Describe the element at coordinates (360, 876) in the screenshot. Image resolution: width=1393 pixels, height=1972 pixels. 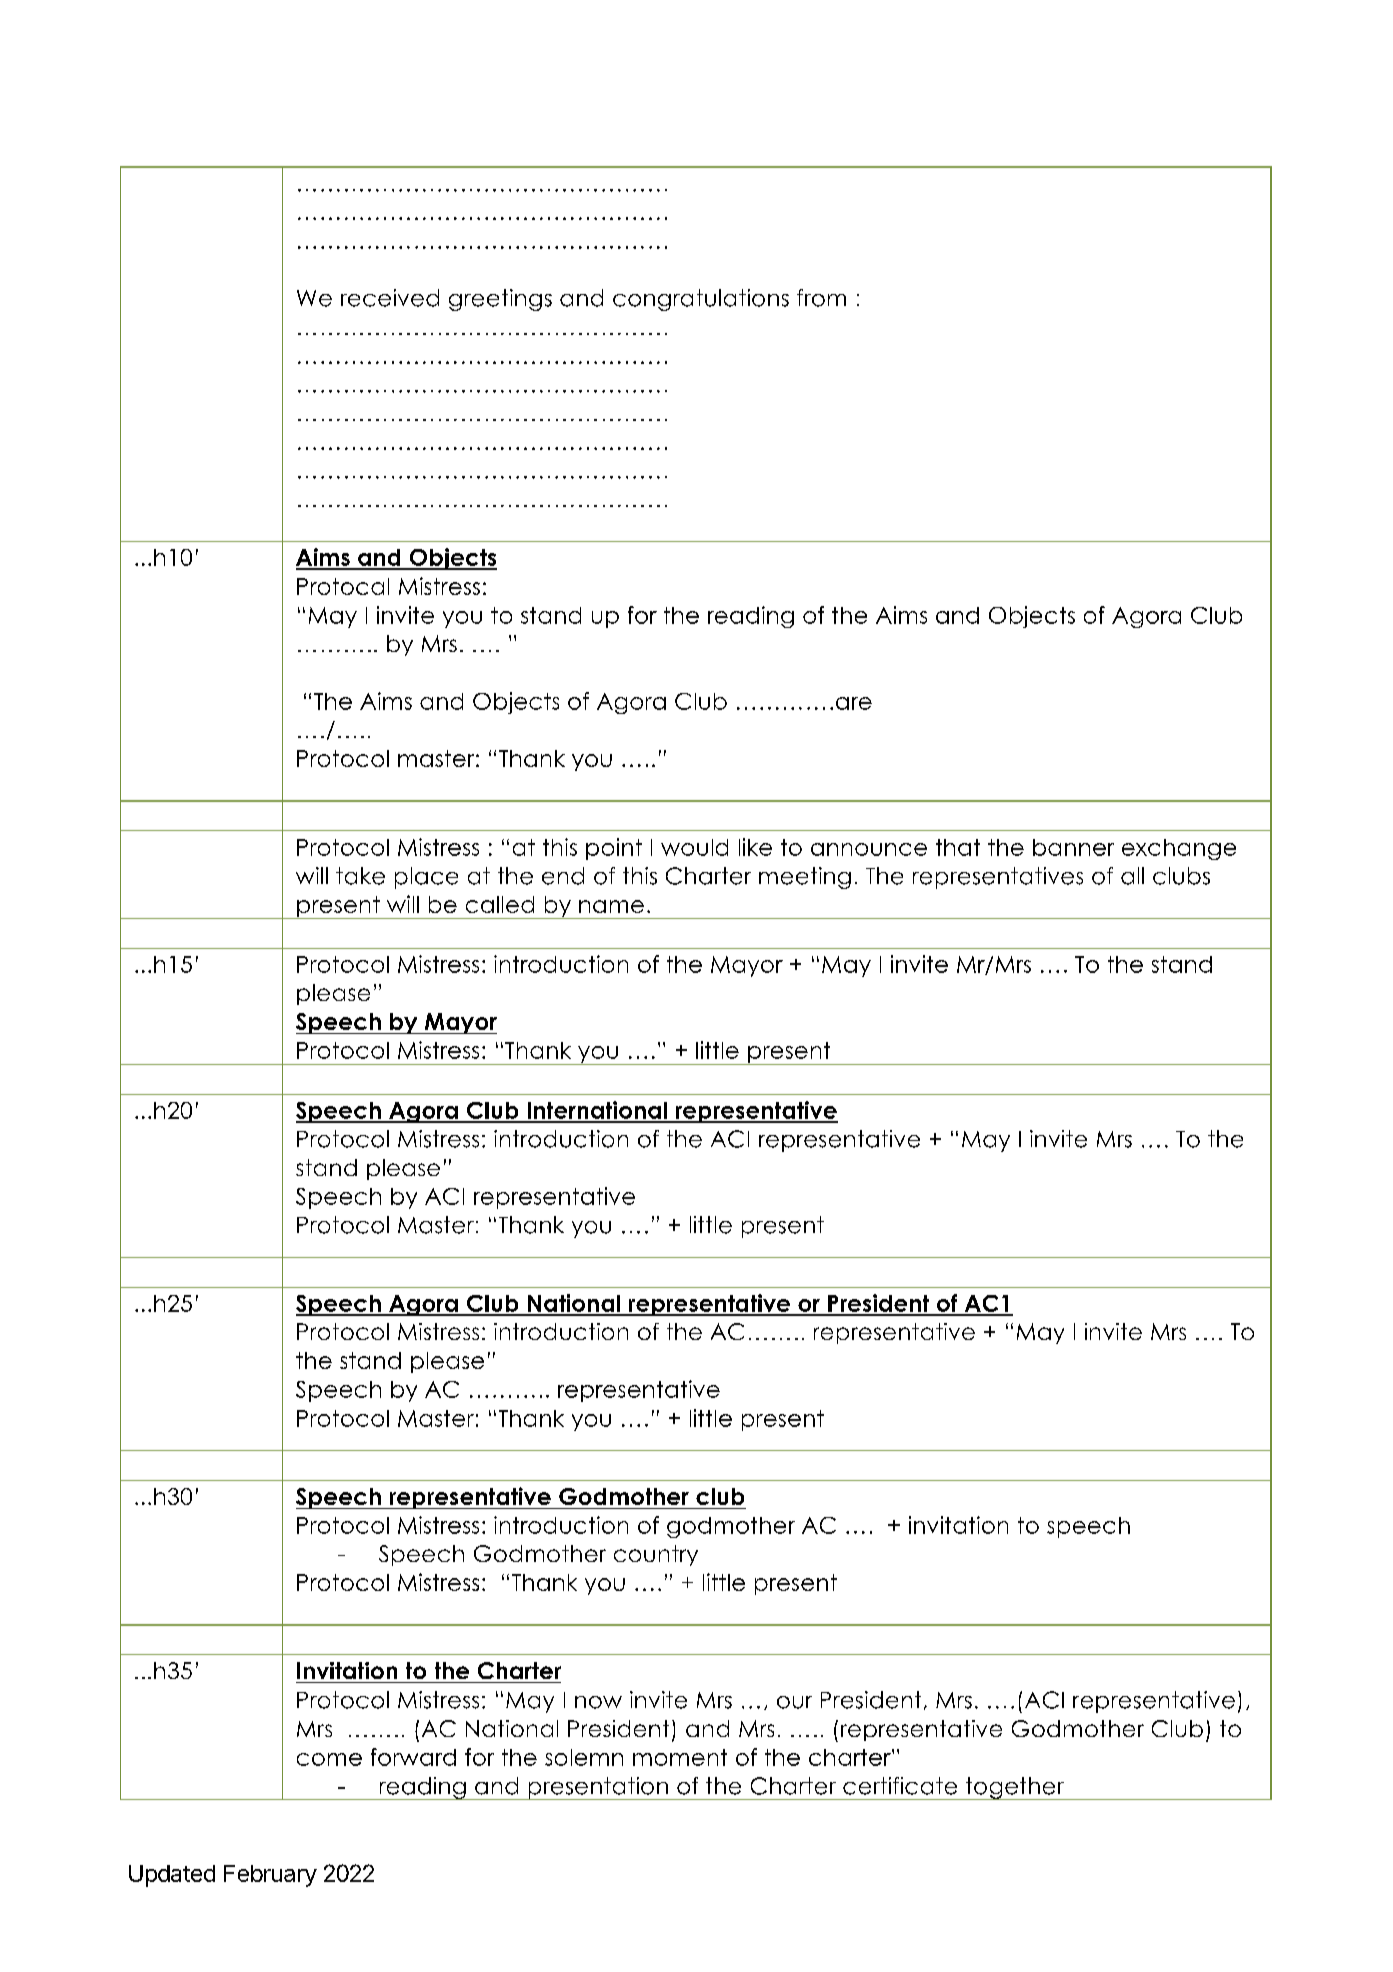
I see `take` at that location.
